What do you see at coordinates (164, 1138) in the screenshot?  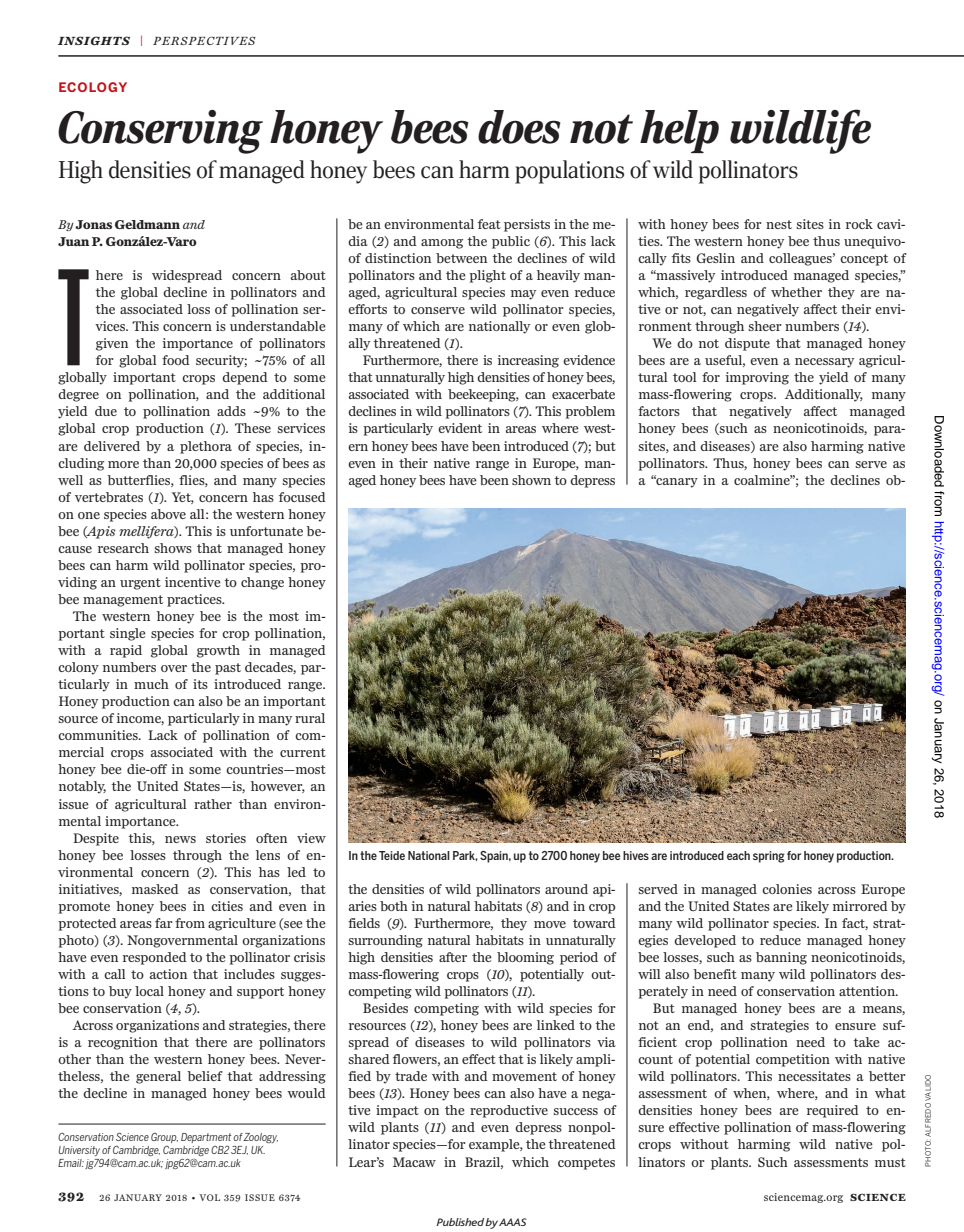 I see `Group` at bounding box center [164, 1138].
